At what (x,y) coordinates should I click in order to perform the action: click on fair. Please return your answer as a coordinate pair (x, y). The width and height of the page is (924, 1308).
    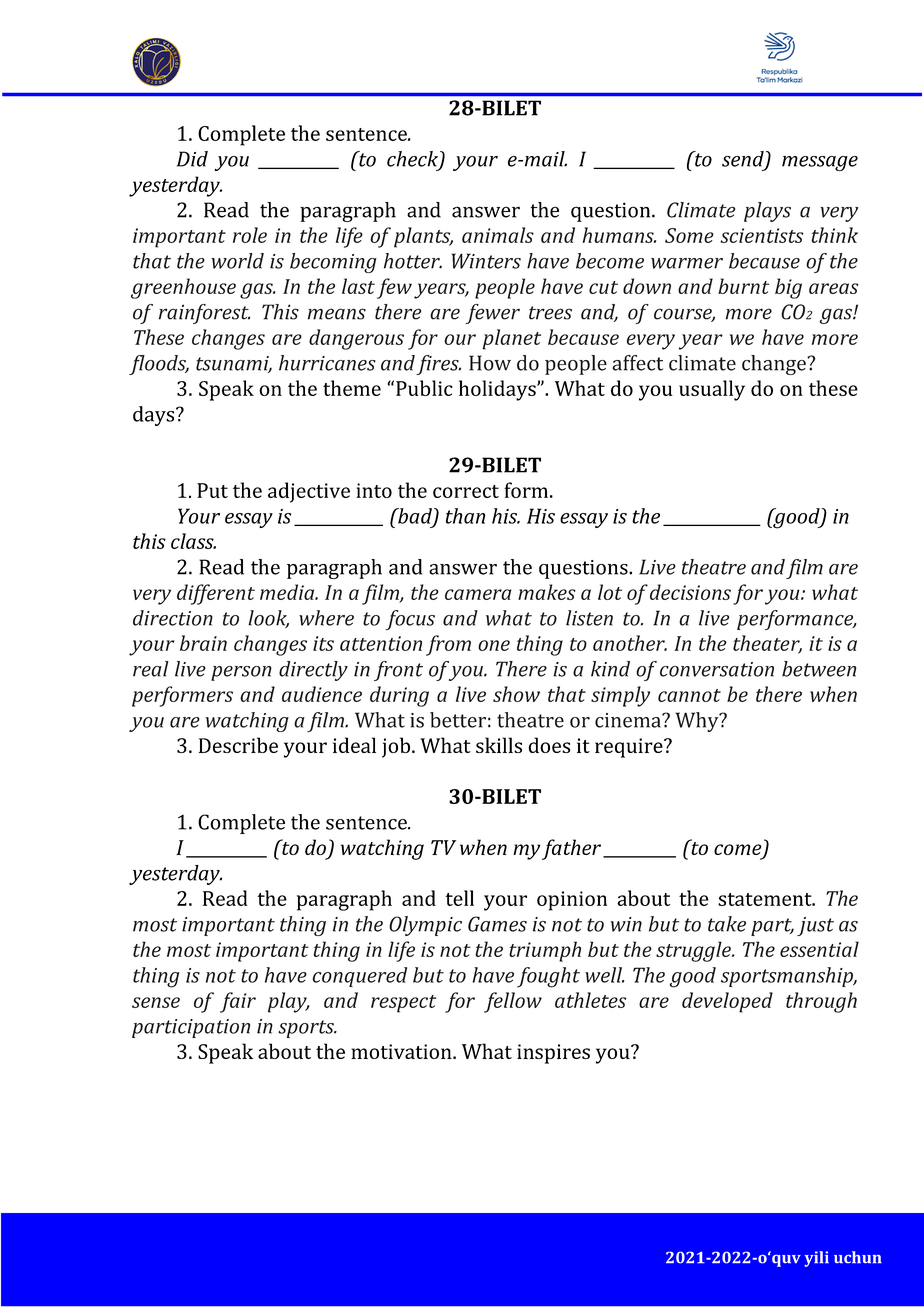
    Looking at the image, I should click on (238, 1002).
